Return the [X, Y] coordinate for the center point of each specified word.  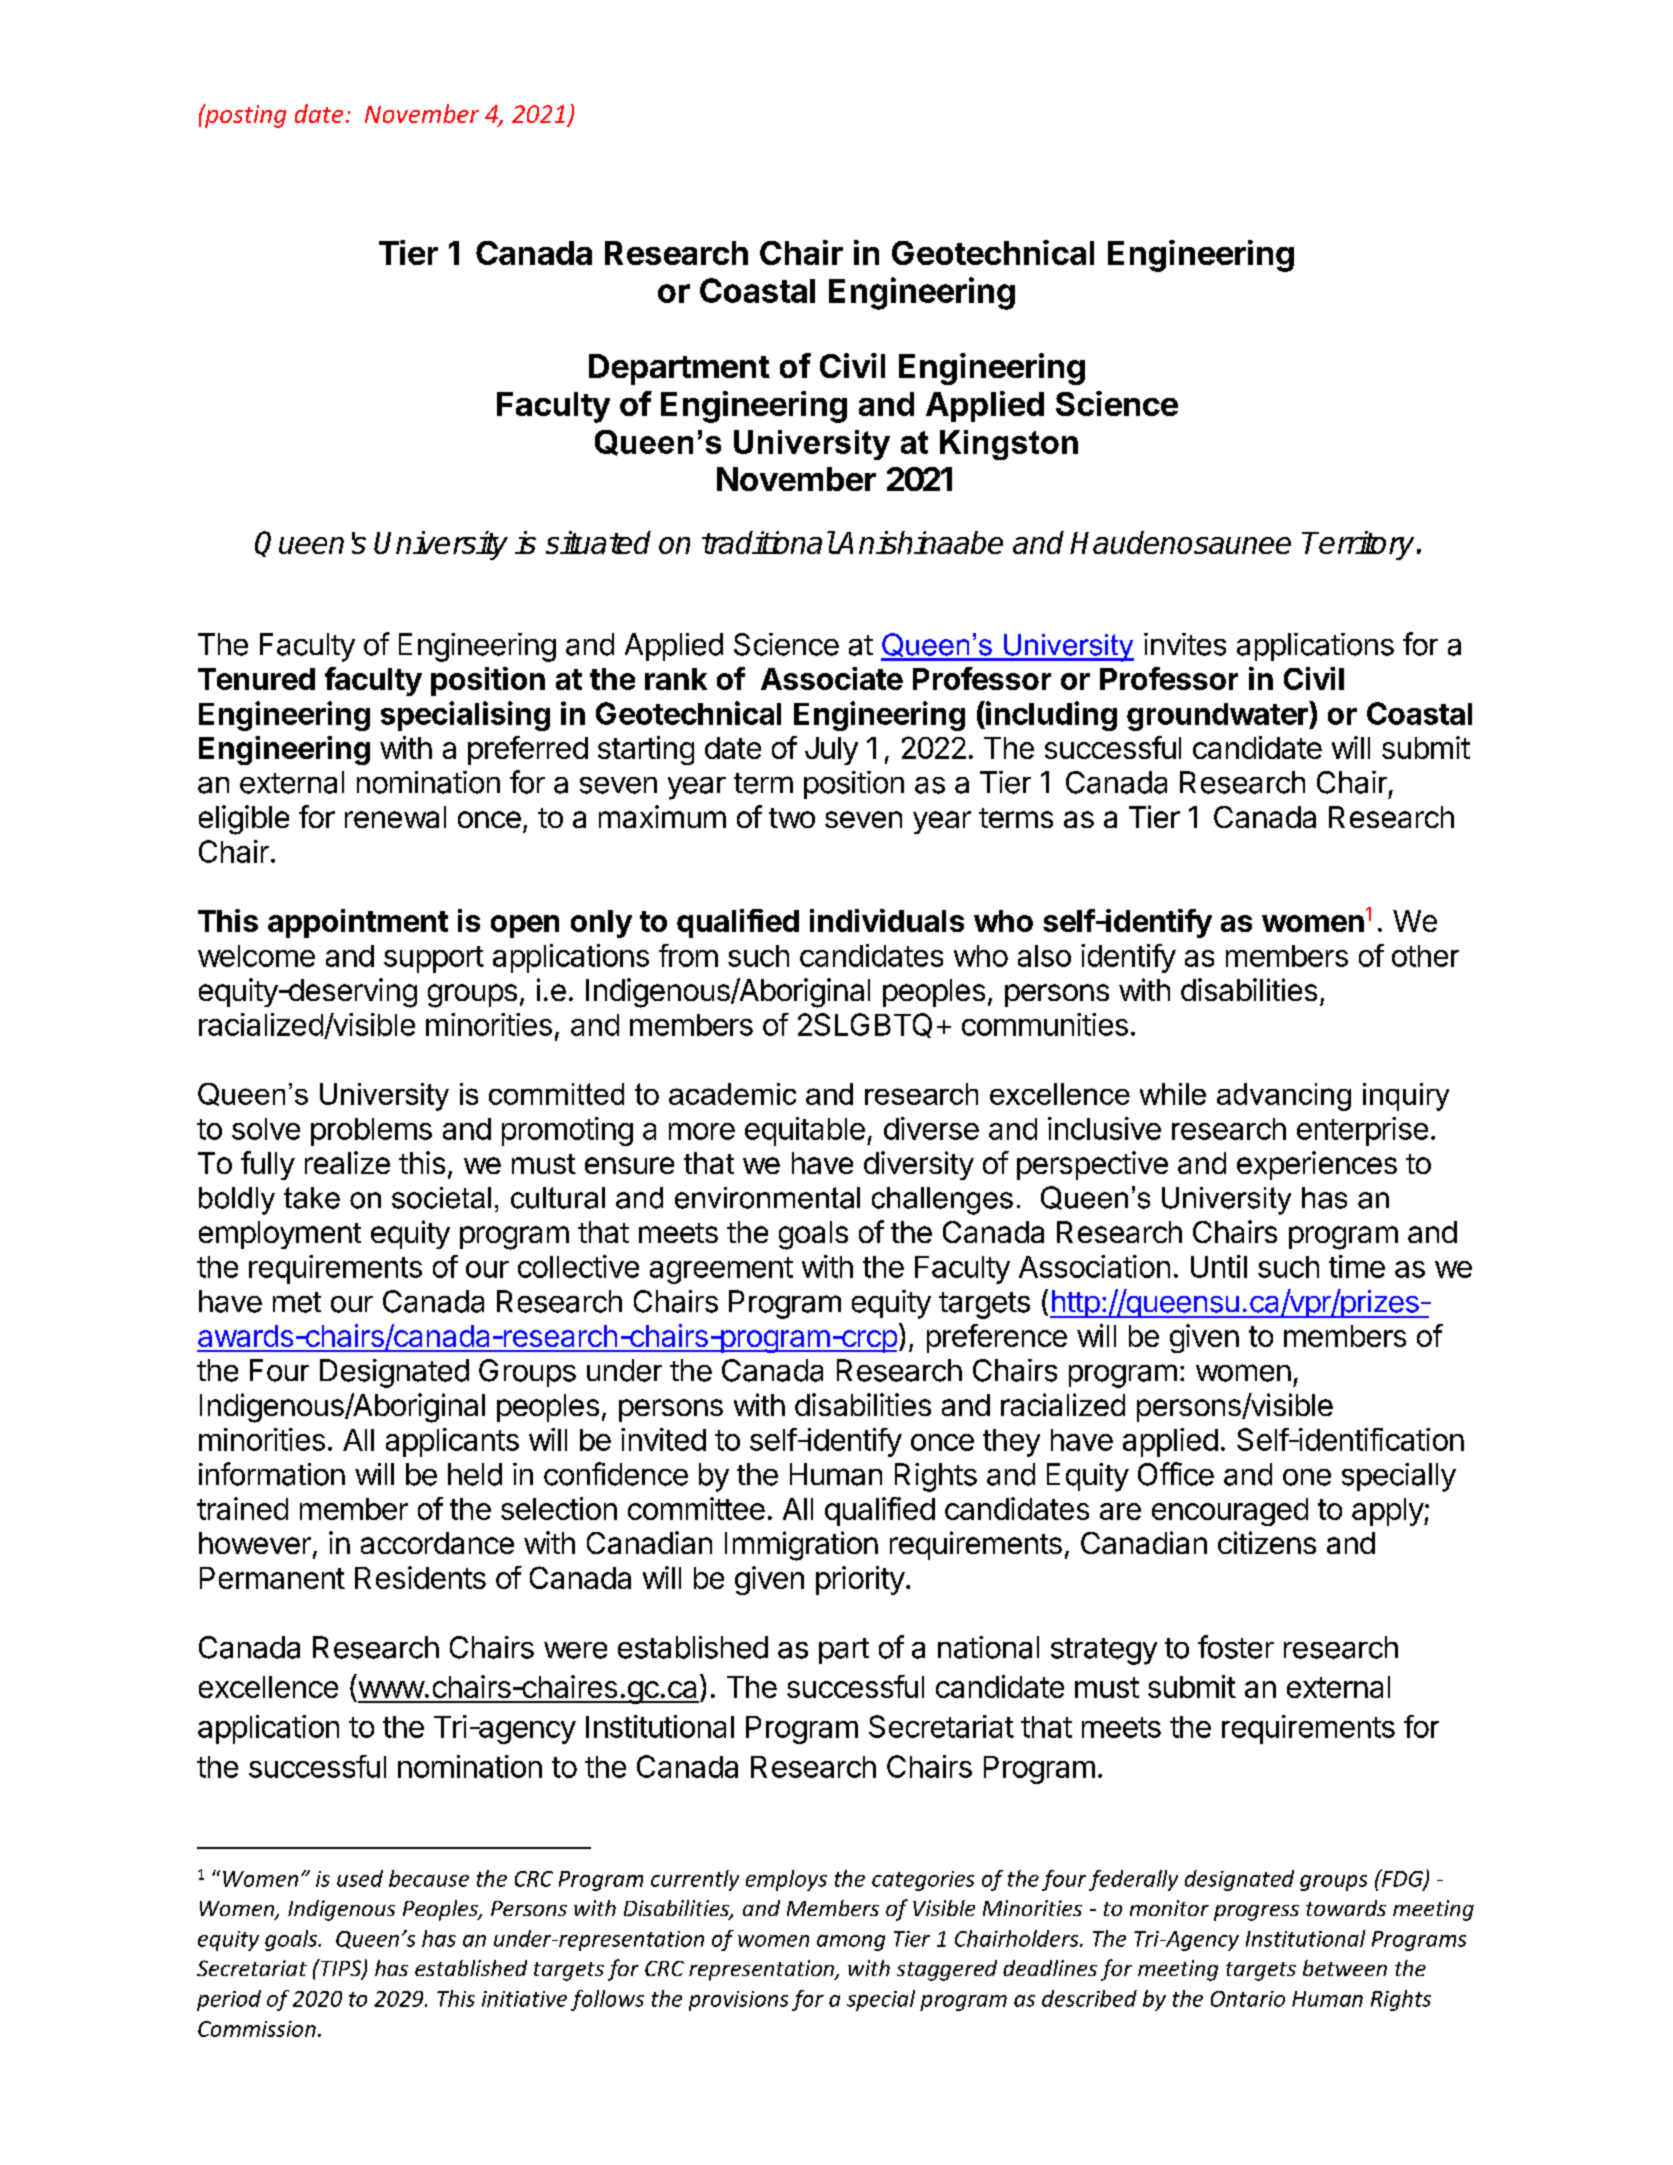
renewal [395, 817]
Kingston [1009, 445]
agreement [721, 1270]
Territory [1358, 545]
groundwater [1218, 716]
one [1307, 1477]
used [360, 1878]
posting [244, 116]
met [297, 1302]
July [831, 751]
